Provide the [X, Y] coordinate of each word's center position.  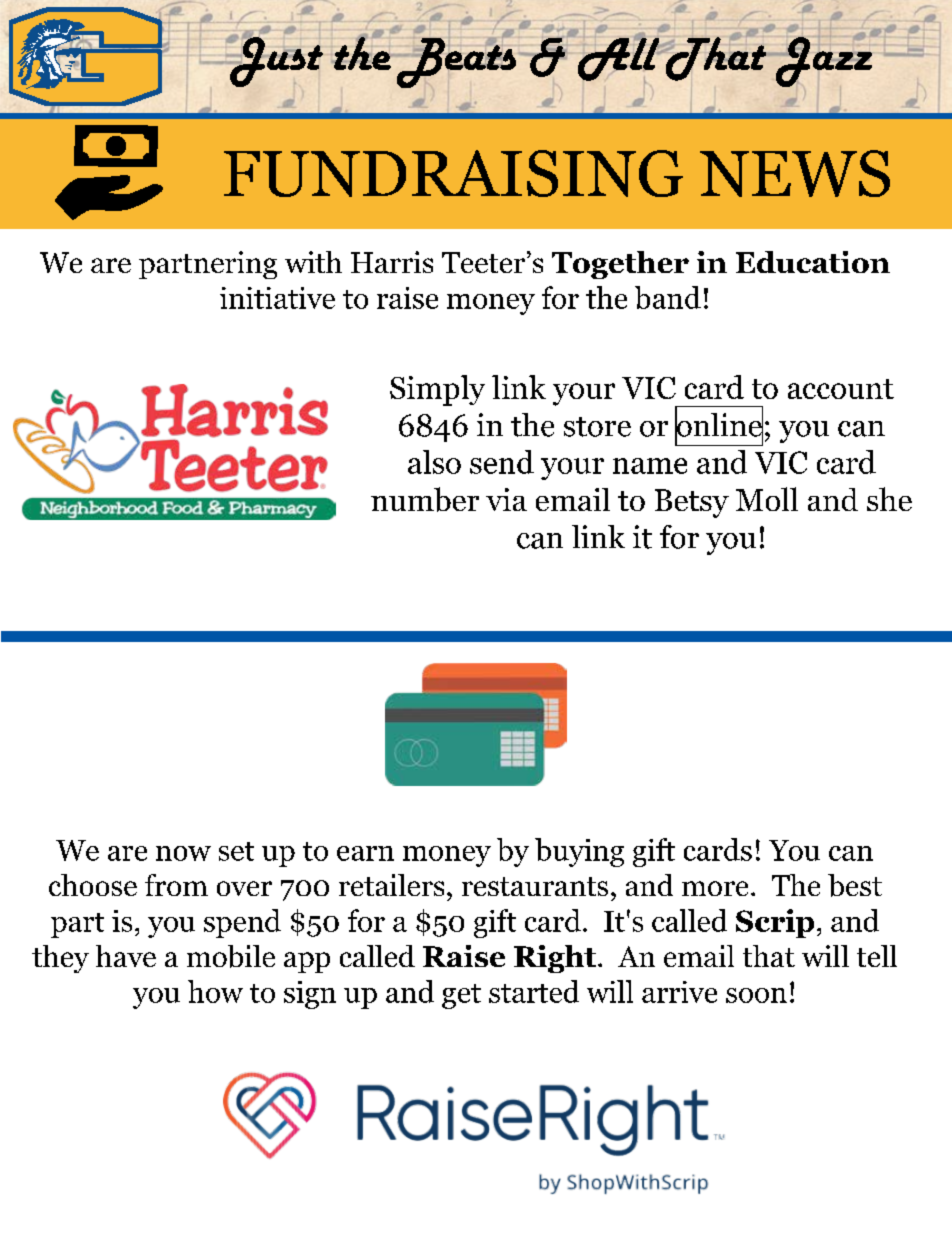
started [534, 991]
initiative [277, 298]
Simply [437, 390]
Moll [767, 499]
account [841, 389]
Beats [455, 61]
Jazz [823, 61]
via [506, 499]
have [126, 956]
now [183, 853]
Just [275, 61]
